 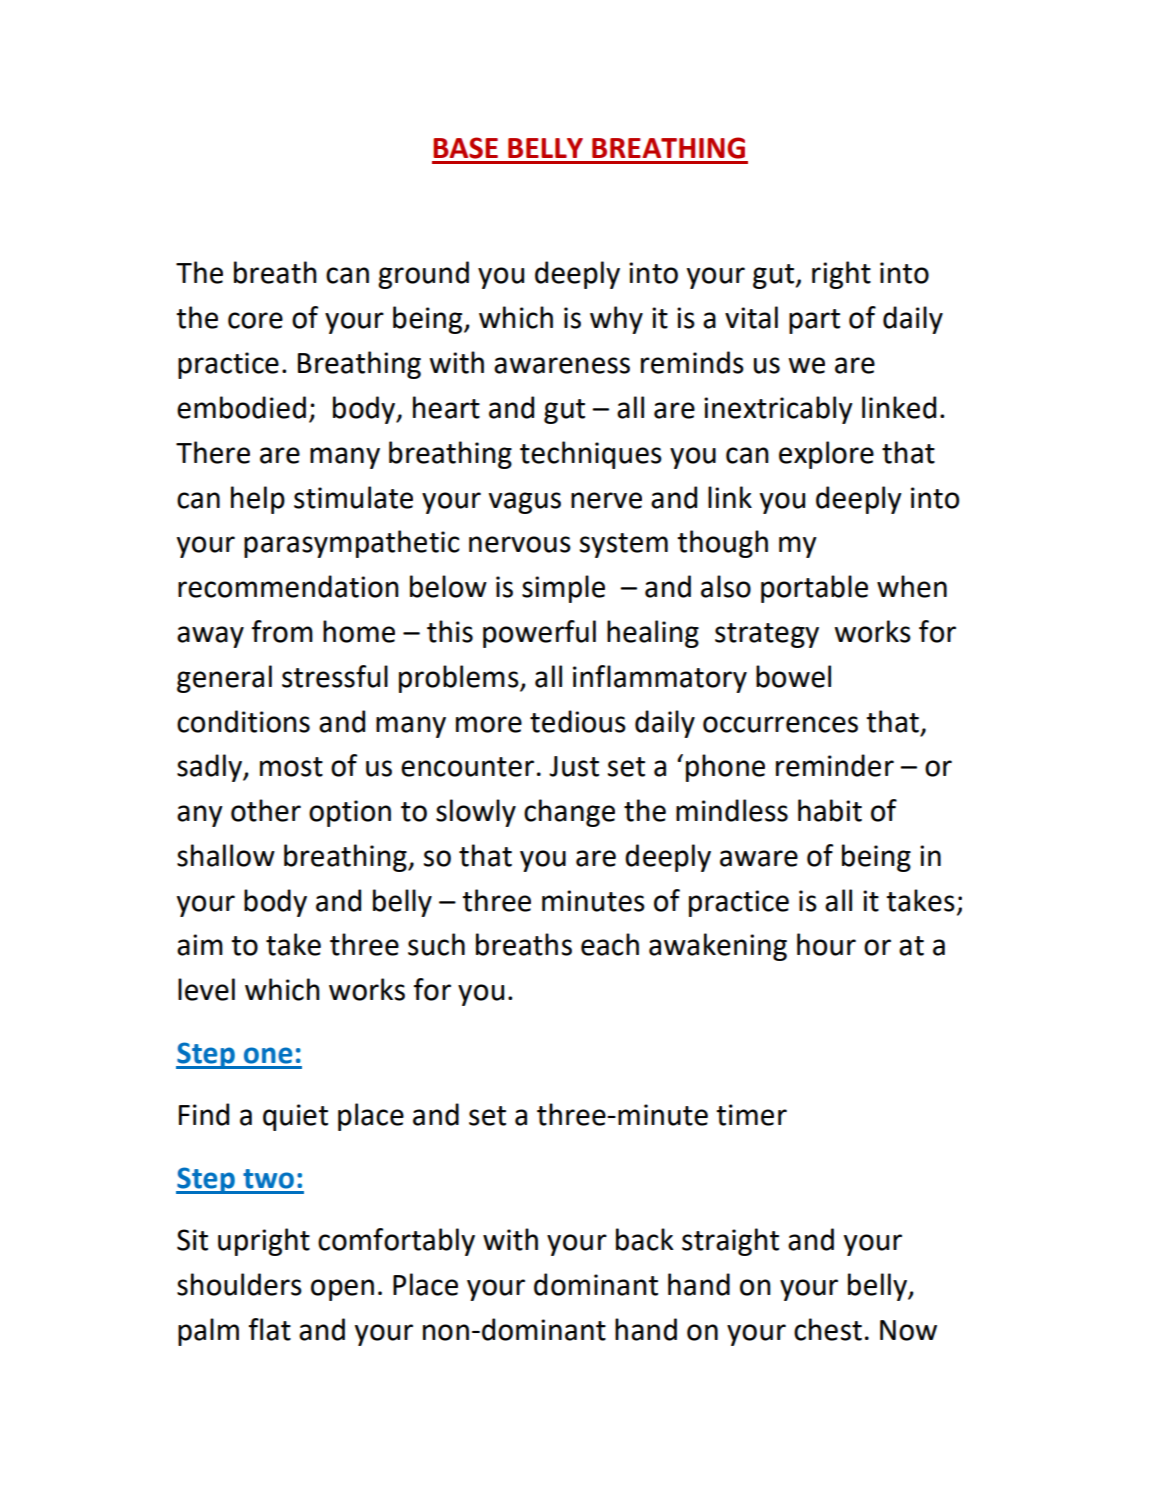 I want to click on timer, so click(x=751, y=1115).
